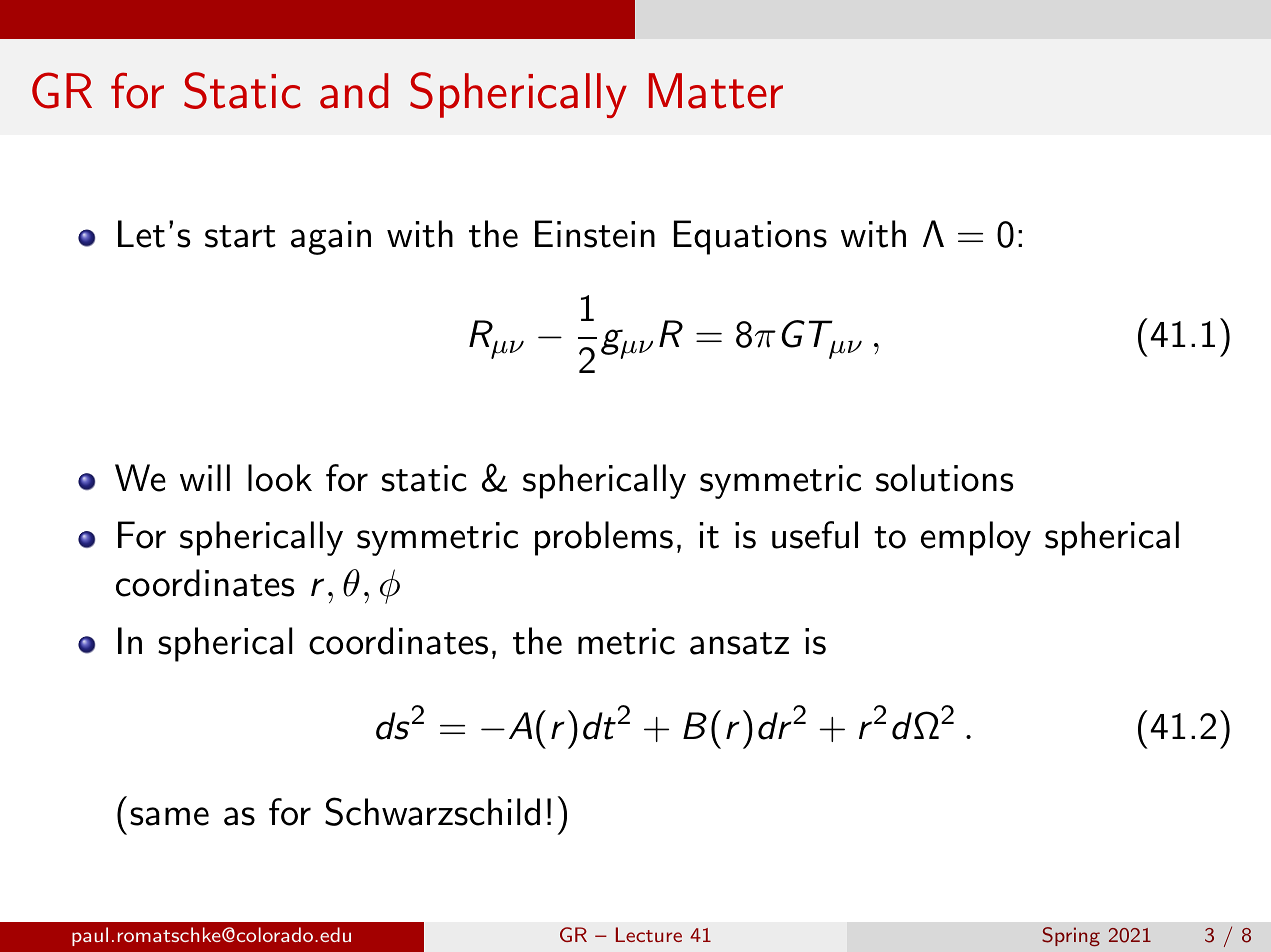  I want to click on will, so click(205, 477).
